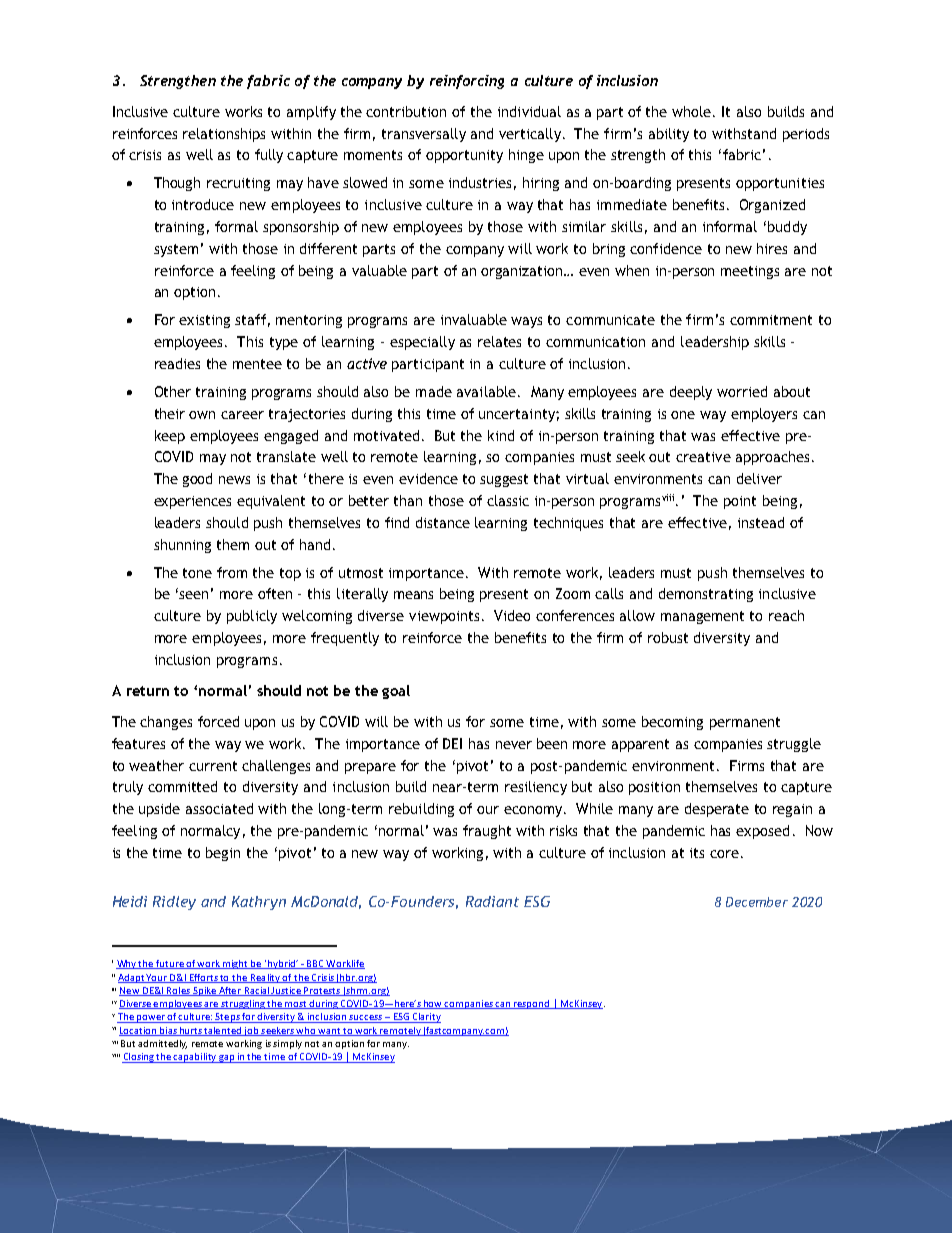  Describe the element at coordinates (223, 1031) in the screenshot. I see `talented` at that location.
